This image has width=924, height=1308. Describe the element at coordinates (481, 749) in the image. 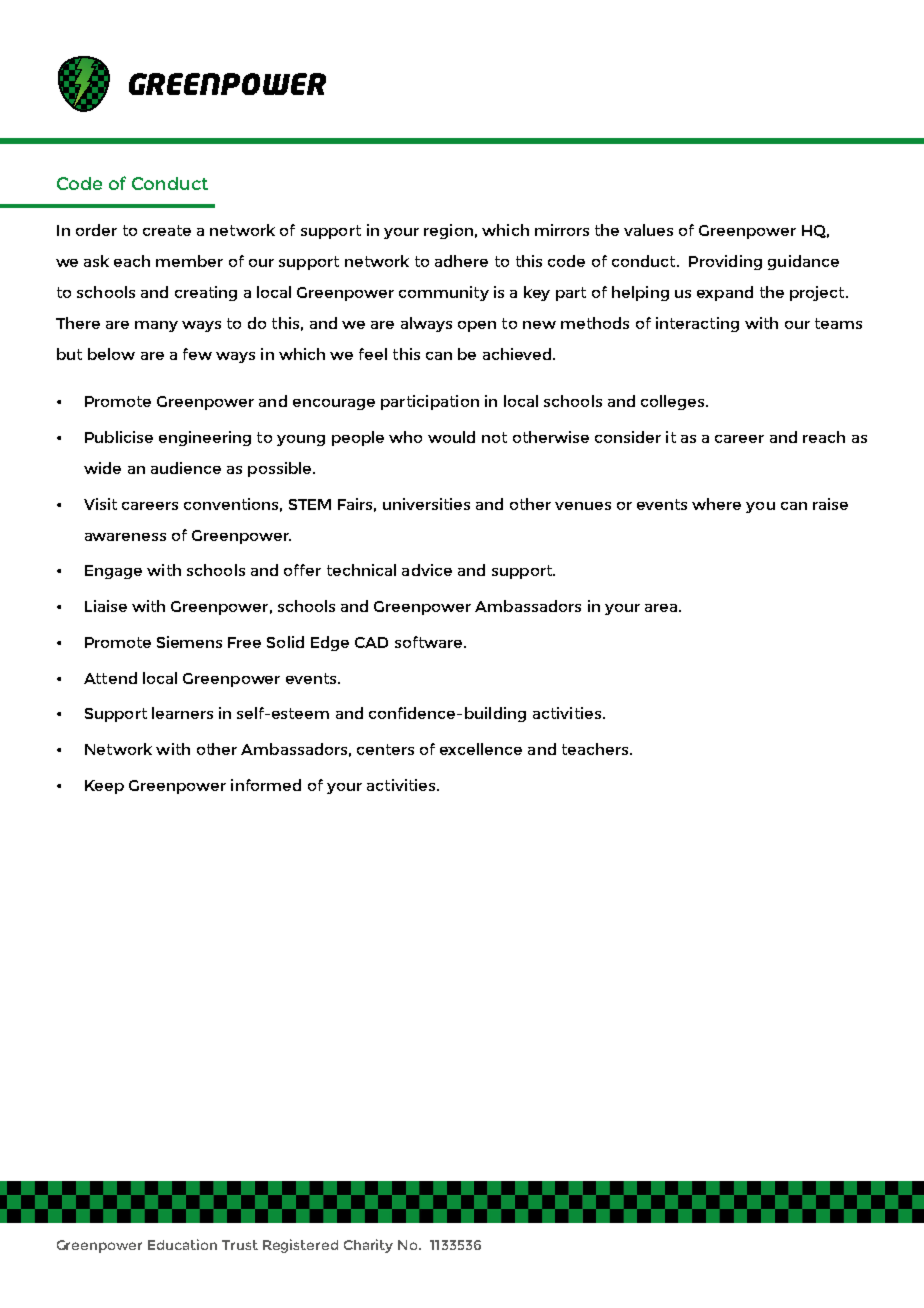

I see `excellence` at that location.
